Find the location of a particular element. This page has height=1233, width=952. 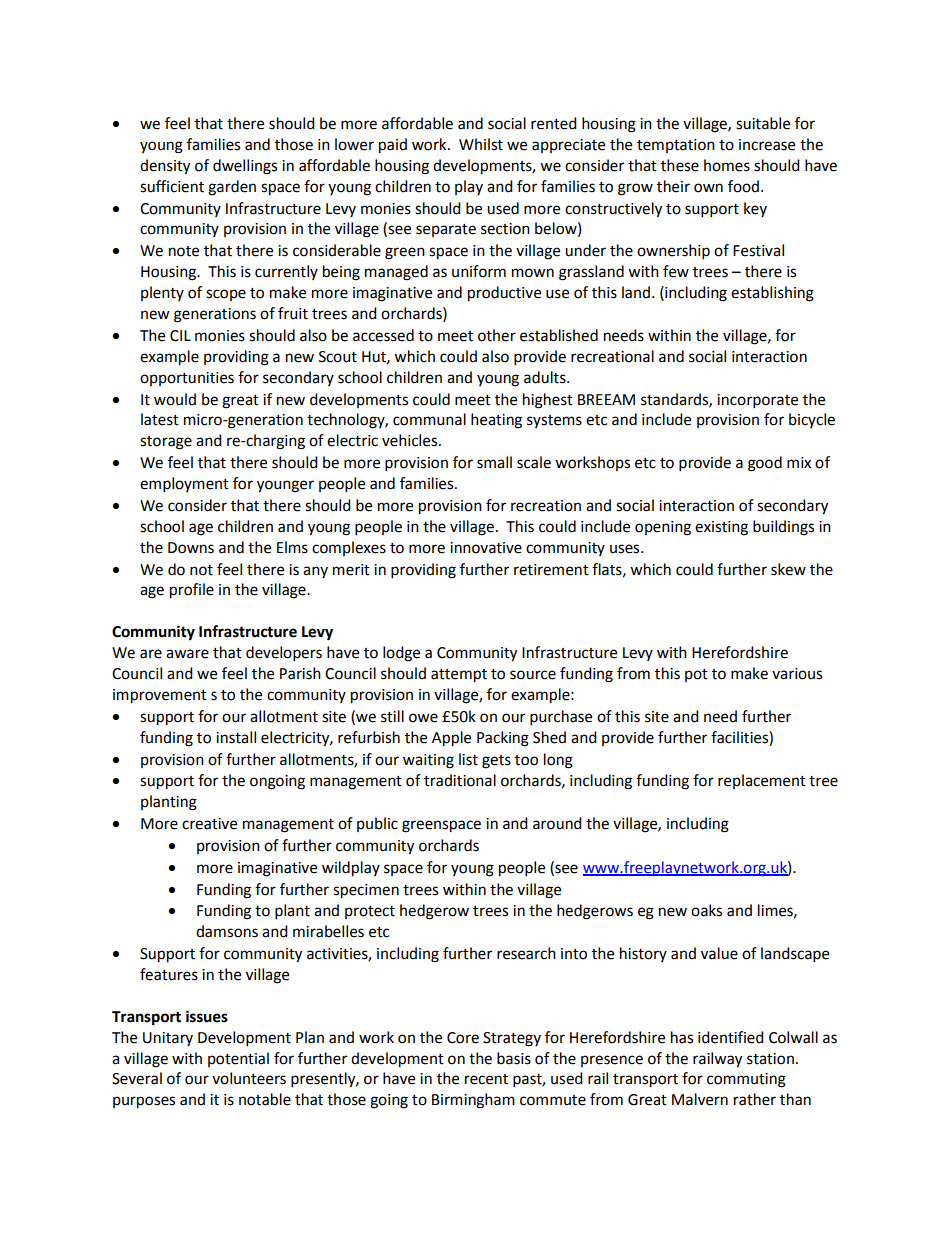

recent is located at coordinates (486, 1079).
